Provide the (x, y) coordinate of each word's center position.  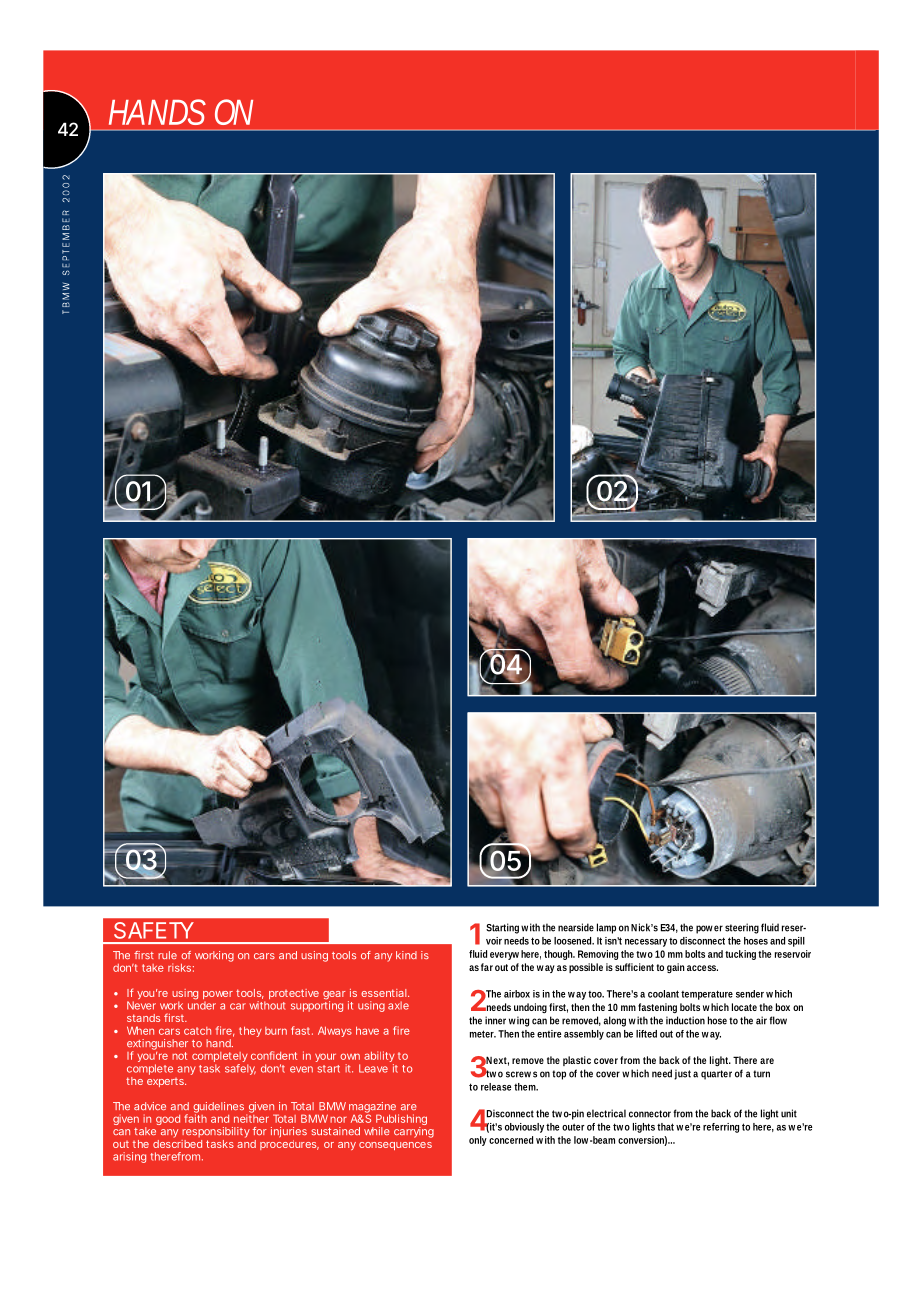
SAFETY (154, 930)
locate (744, 1007)
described (177, 1142)
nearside (576, 927)
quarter (716, 1075)
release (496, 1087)
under (202, 1004)
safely (240, 1069)
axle (398, 1005)
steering (742, 928)
